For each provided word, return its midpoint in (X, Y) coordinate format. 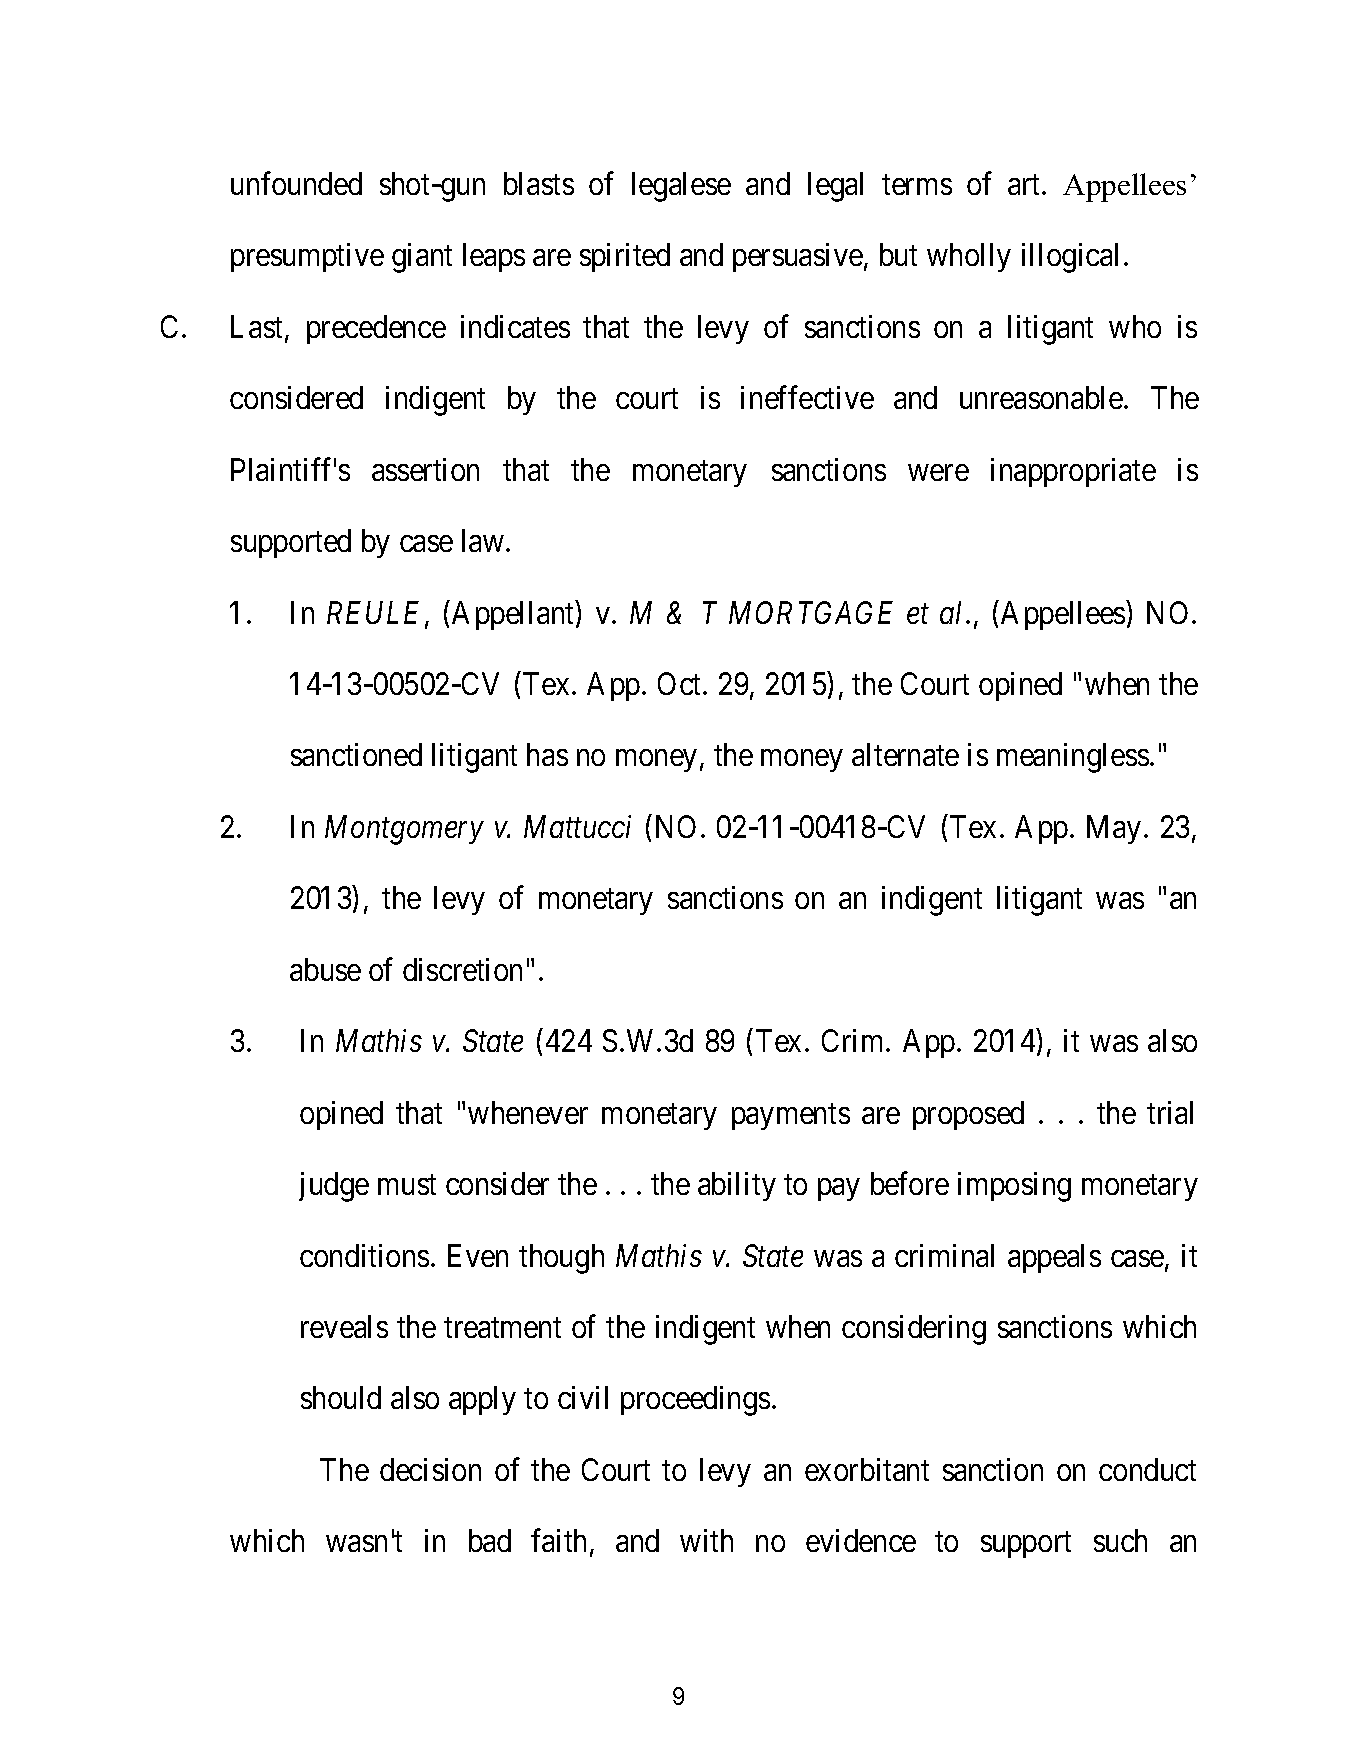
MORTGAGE (811, 612)
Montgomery (404, 830)
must (407, 1185)
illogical (1070, 258)
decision (430, 1469)
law (483, 540)
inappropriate (1073, 472)
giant (422, 258)
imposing (1014, 1187)
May (1114, 829)
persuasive (798, 257)
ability (737, 1186)
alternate (905, 754)
